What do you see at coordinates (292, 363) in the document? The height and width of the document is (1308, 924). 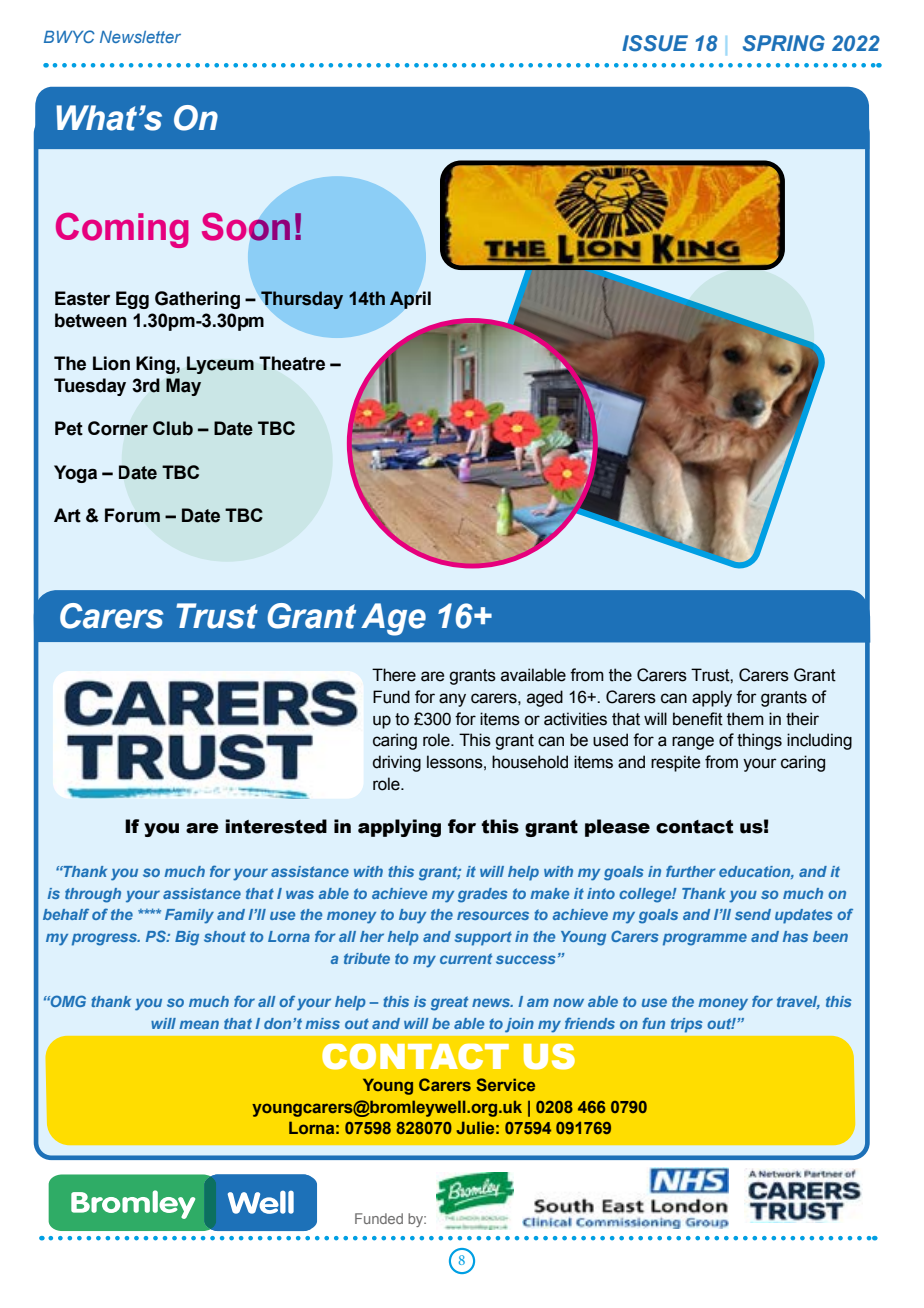 I see `Theatre` at bounding box center [292, 363].
